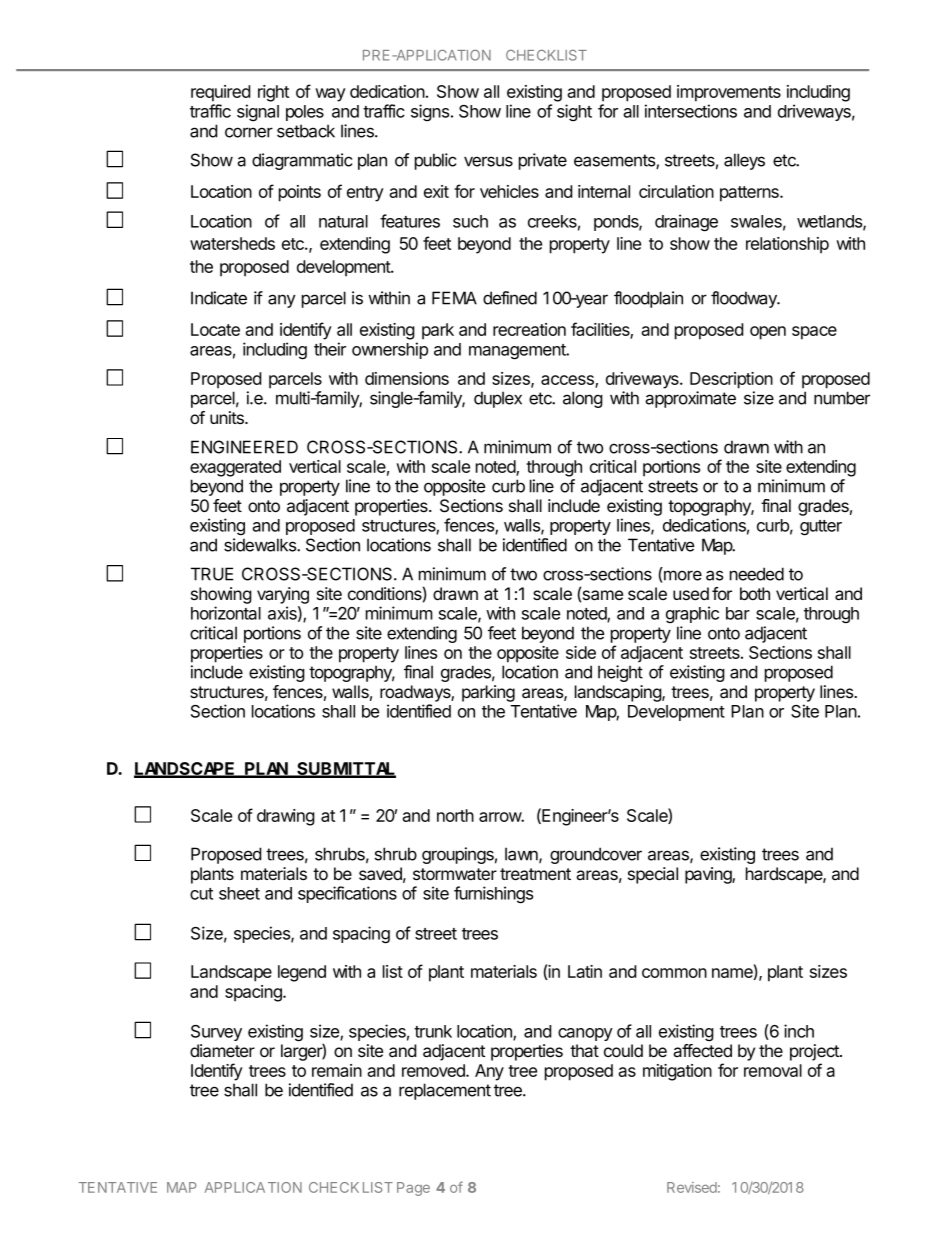 This document has height=1233, width=952. I want to click on bar, so click(738, 613).
